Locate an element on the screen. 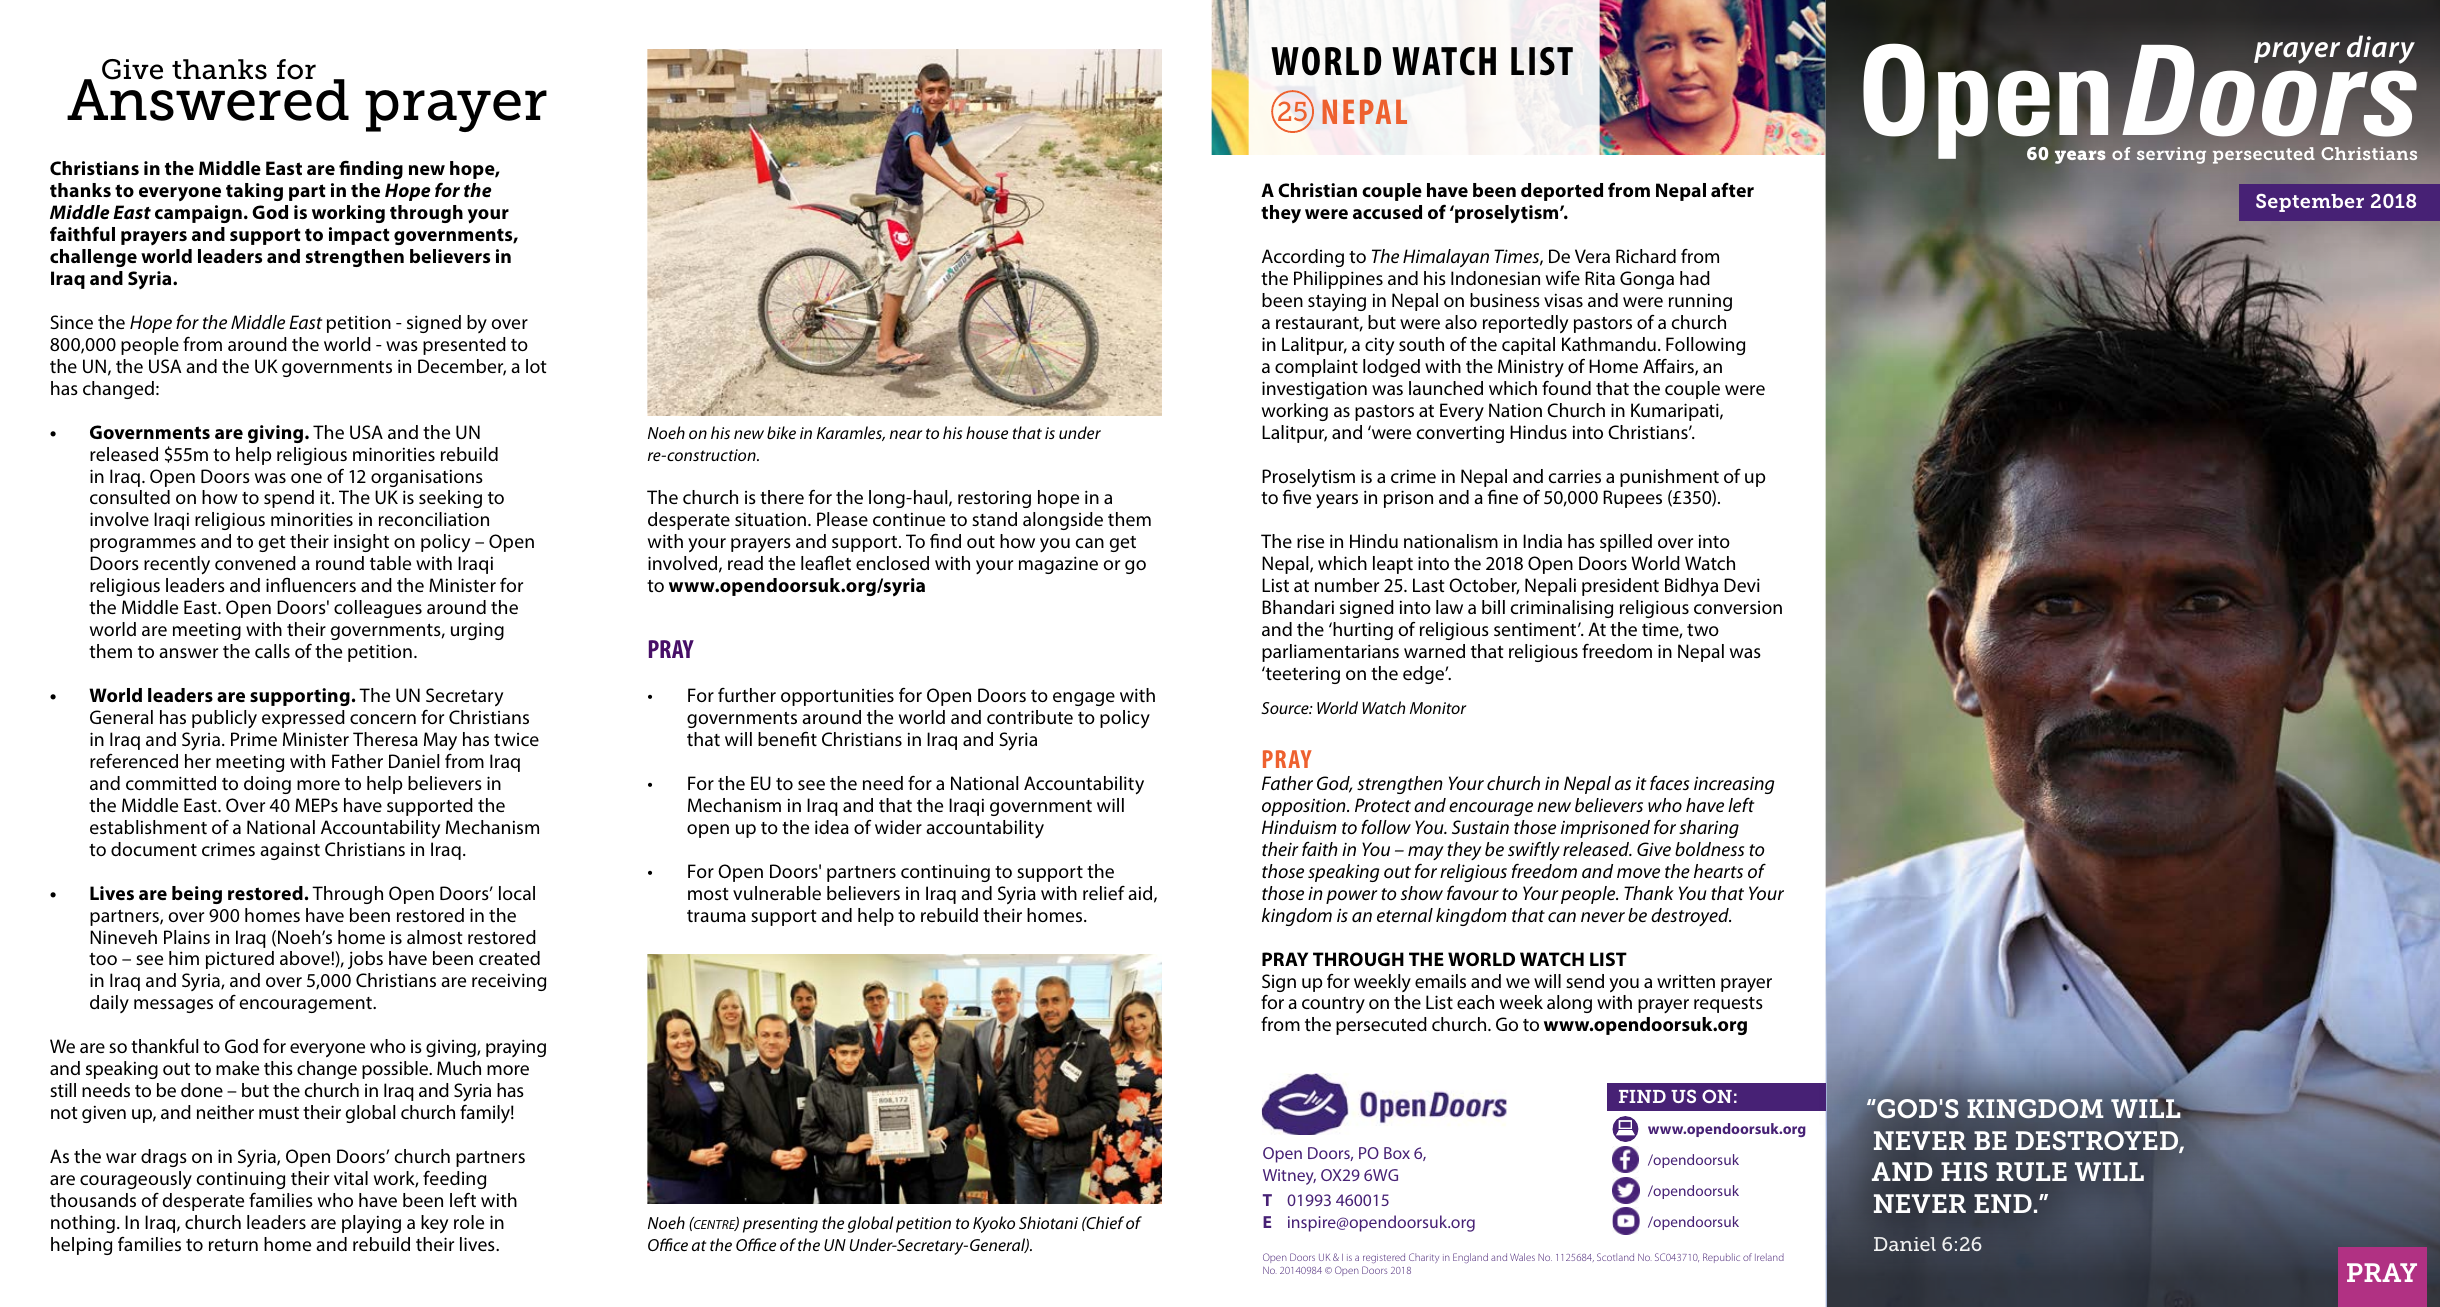 The width and height of the screenshot is (2440, 1307). conversion is located at coordinates (1738, 607).
